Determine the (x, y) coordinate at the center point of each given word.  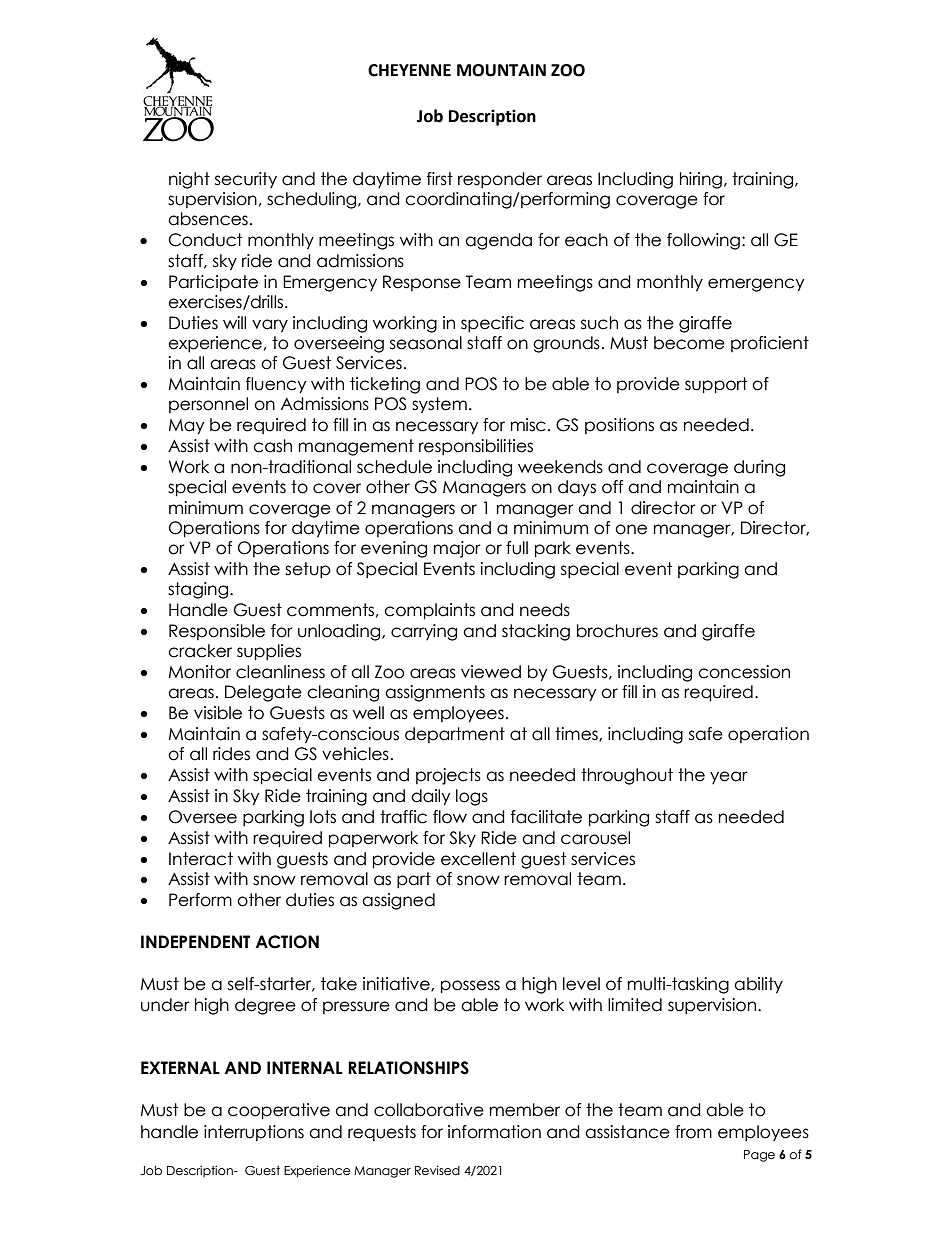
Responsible (217, 632)
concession (744, 672)
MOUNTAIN (501, 70)
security (246, 180)
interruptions (254, 1133)
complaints (429, 611)
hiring (701, 180)
